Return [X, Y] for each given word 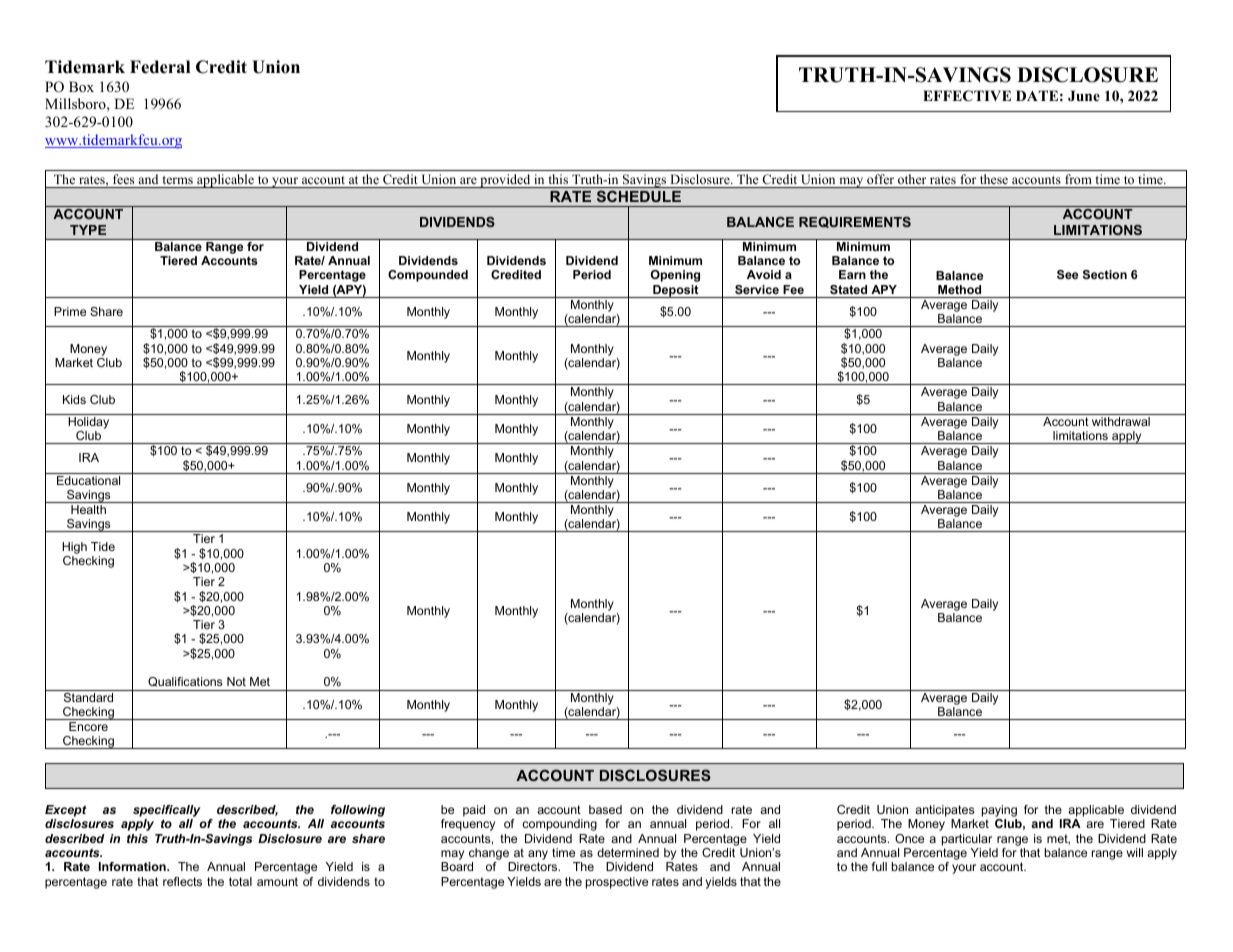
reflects [182, 881]
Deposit [676, 291]
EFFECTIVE [967, 96]
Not [236, 681]
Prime [70, 311]
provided [505, 181]
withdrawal [1121, 421]
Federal [160, 67]
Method [959, 289]
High [74, 548]
